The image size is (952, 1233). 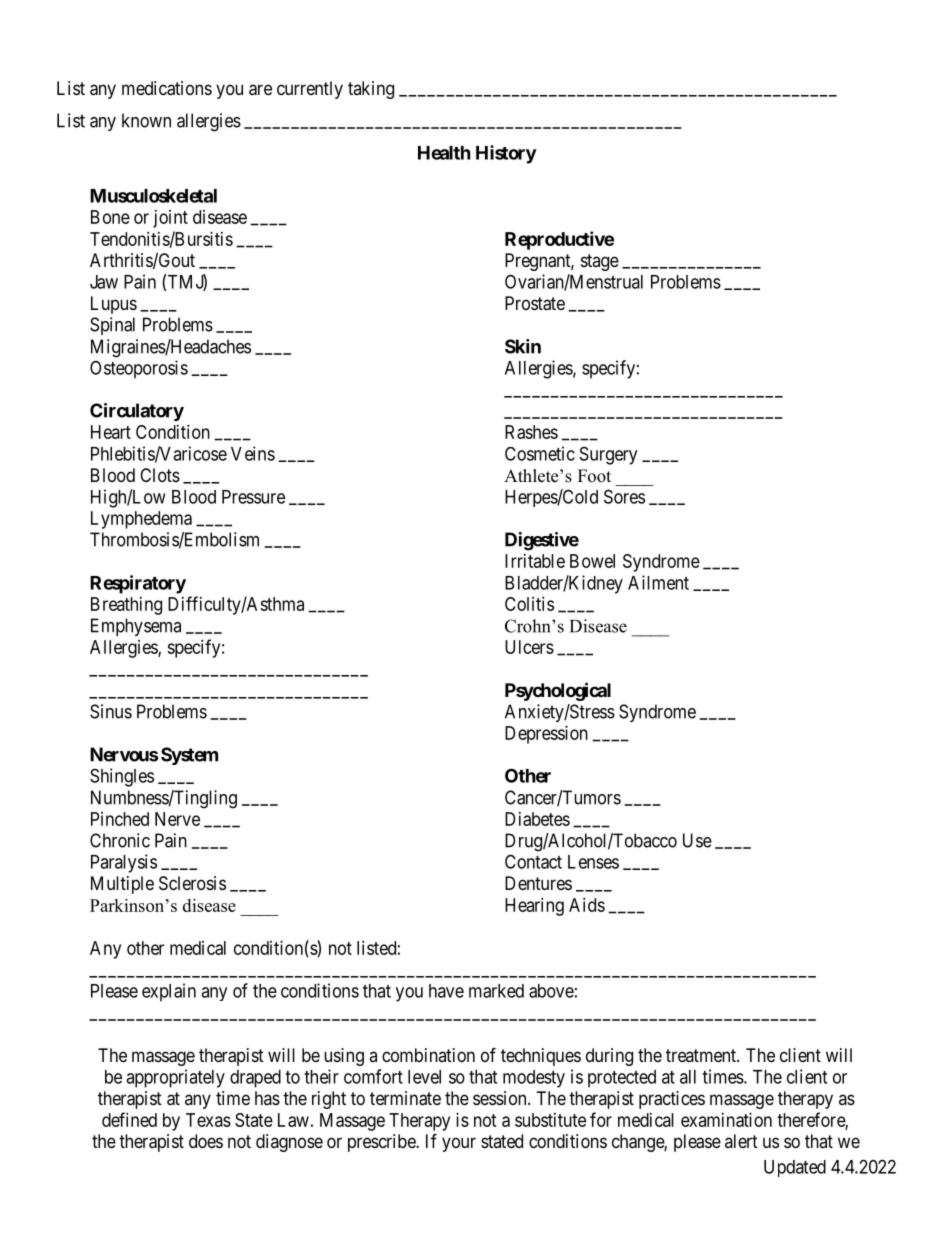 I want to click on examination, so click(x=726, y=1120).
